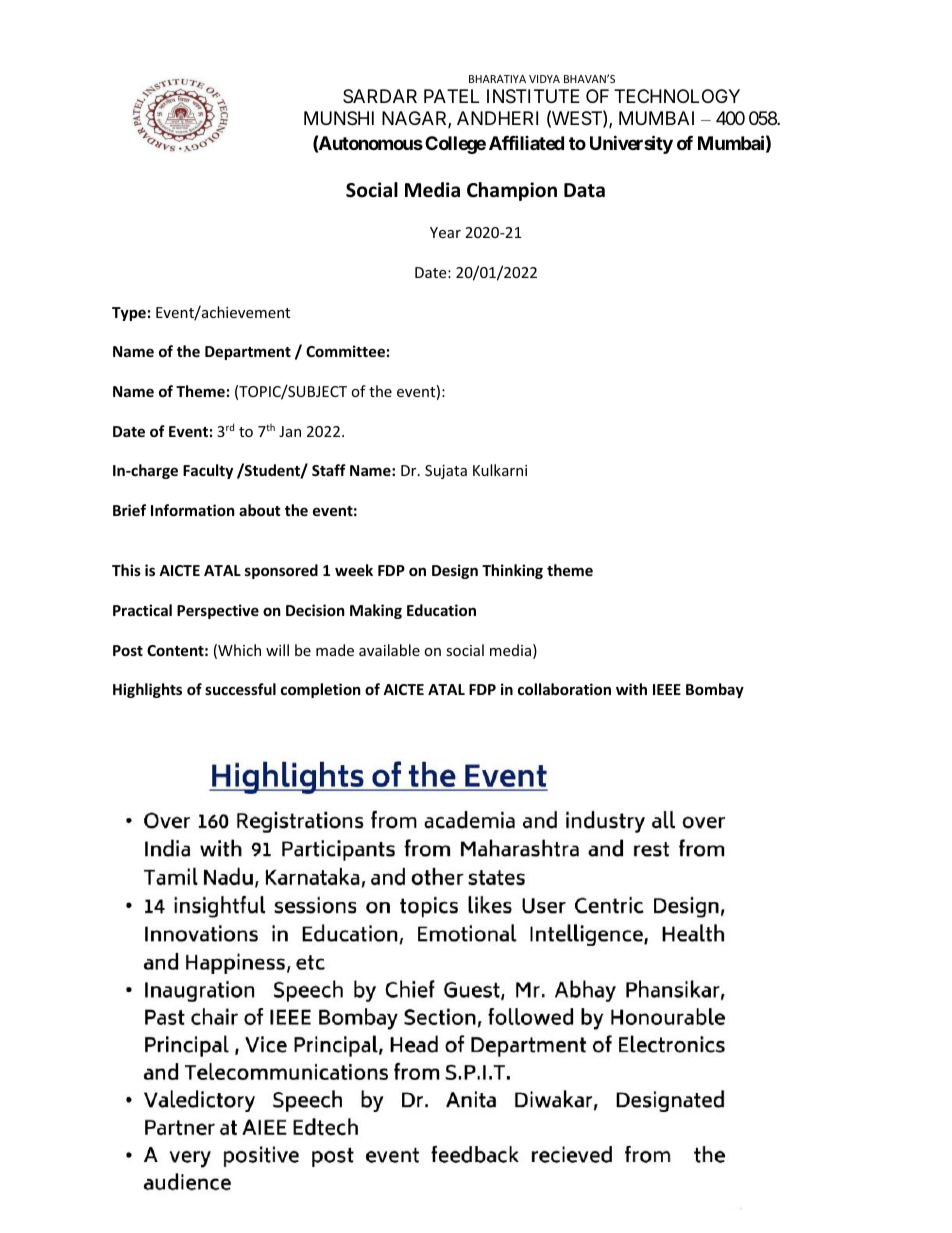 This screenshot has height=1233, width=952. I want to click on Committee, so click(345, 351).
